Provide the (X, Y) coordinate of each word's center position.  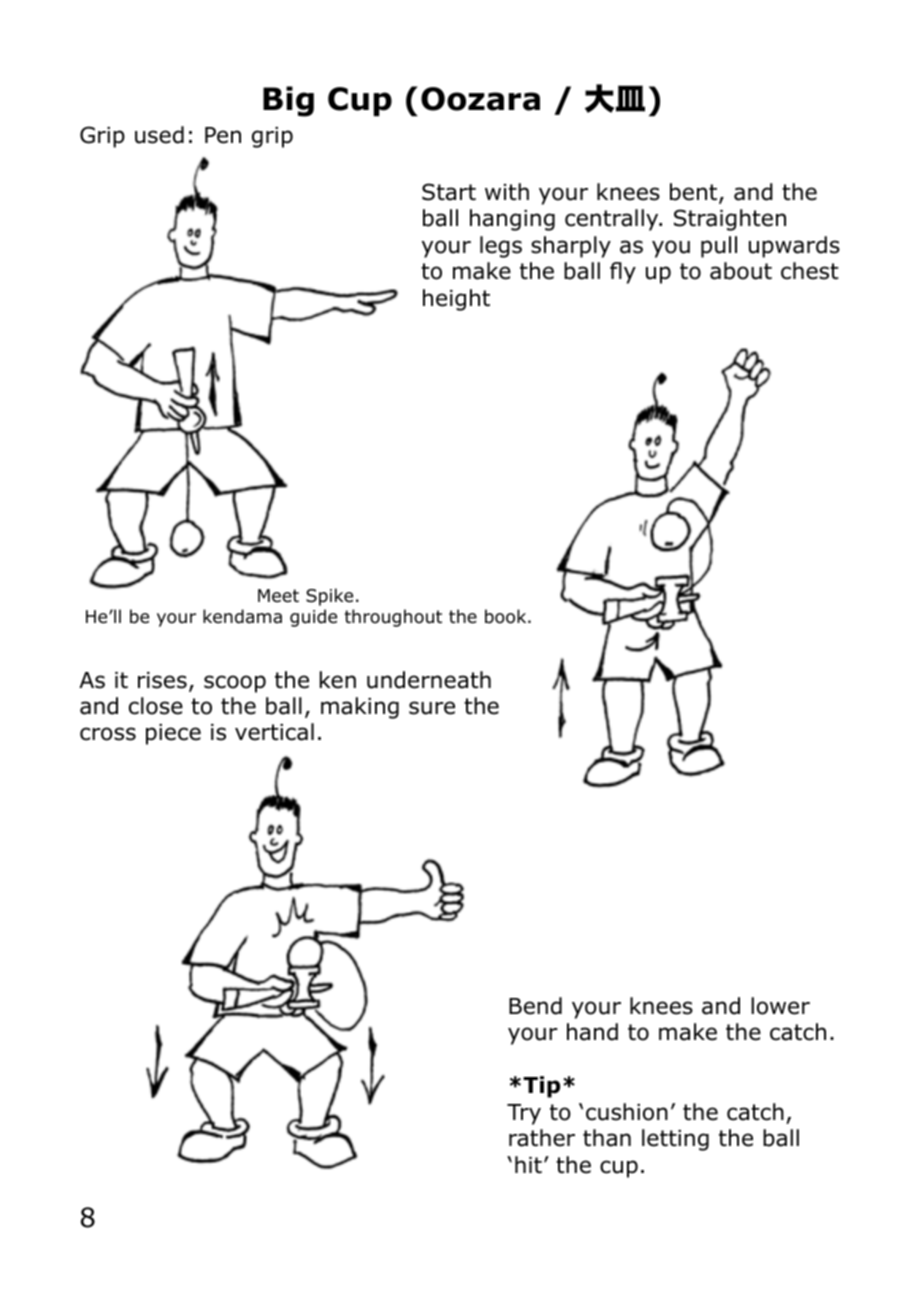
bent (695, 193)
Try (524, 1114)
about (741, 271)
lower (780, 1006)
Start (449, 192)
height (456, 300)
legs (501, 247)
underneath (429, 680)
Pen (223, 135)
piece (173, 734)
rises (162, 680)
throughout (393, 618)
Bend (535, 1006)
